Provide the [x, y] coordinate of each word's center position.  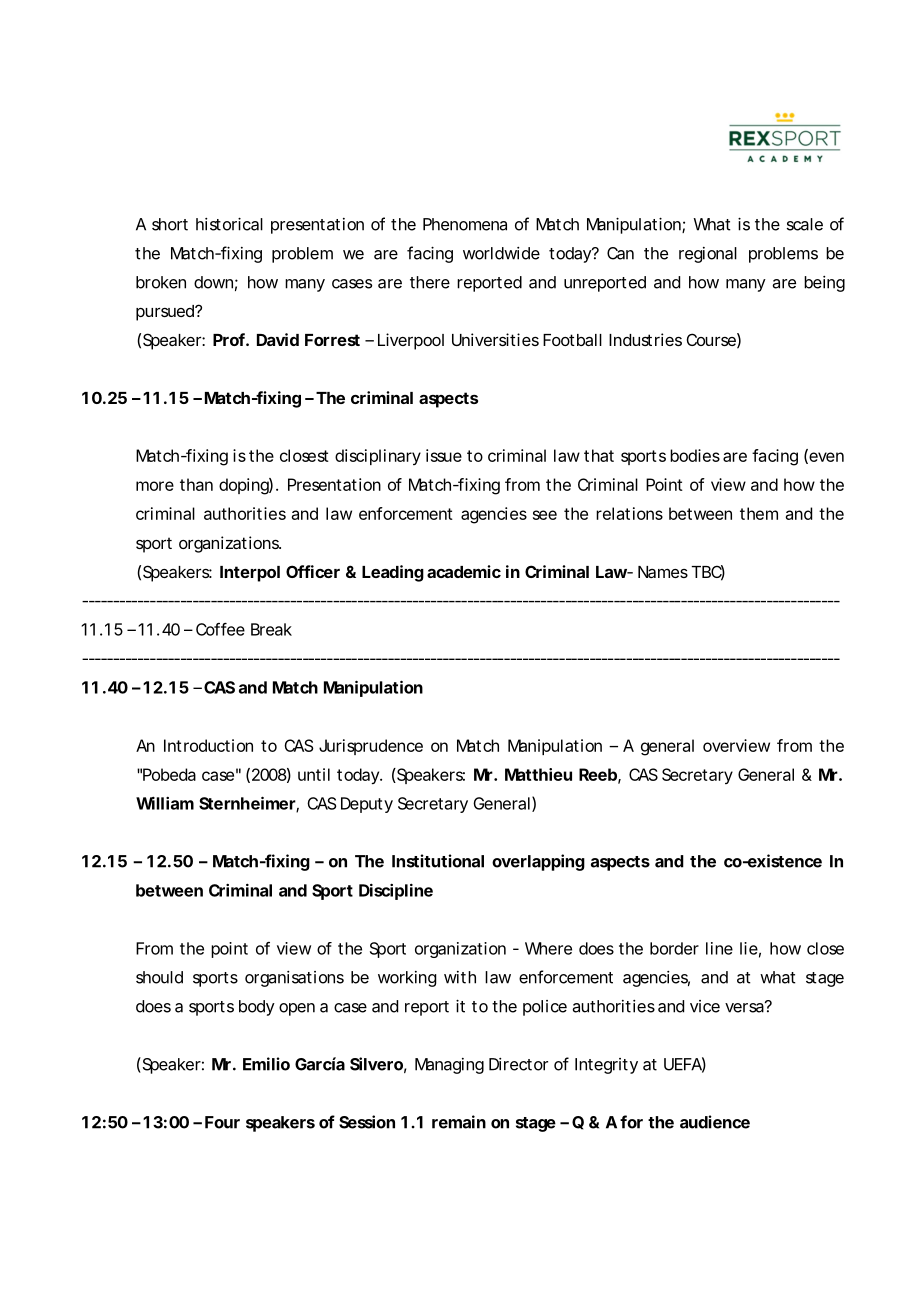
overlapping [538, 862]
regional [708, 255]
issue [444, 455]
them [759, 513]
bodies [695, 455]
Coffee [220, 629]
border [674, 948]
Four [222, 1122]
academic [464, 571]
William [165, 803]
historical [229, 224]
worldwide [501, 253]
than [196, 484]
